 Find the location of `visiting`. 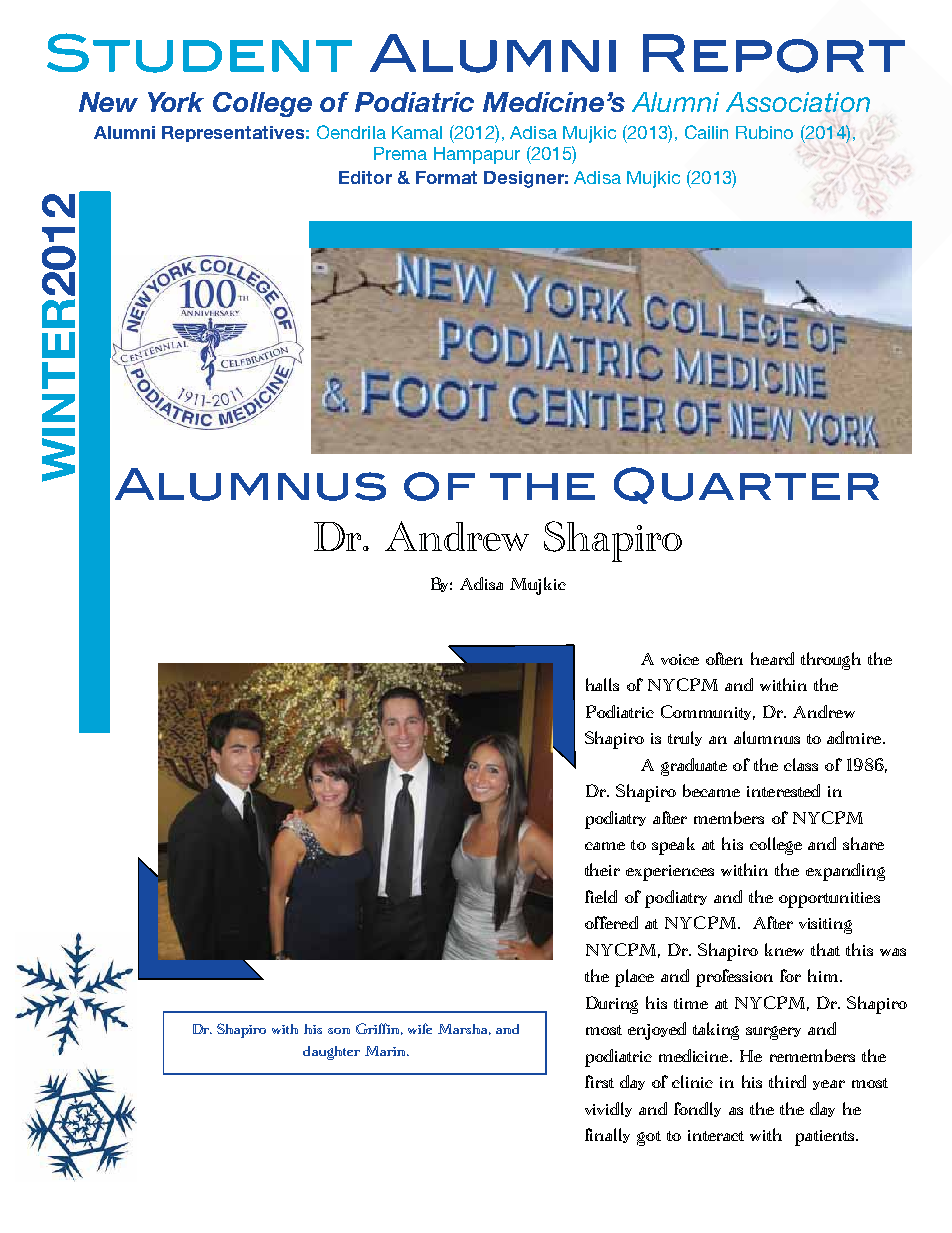

visiting is located at coordinates (825, 926).
